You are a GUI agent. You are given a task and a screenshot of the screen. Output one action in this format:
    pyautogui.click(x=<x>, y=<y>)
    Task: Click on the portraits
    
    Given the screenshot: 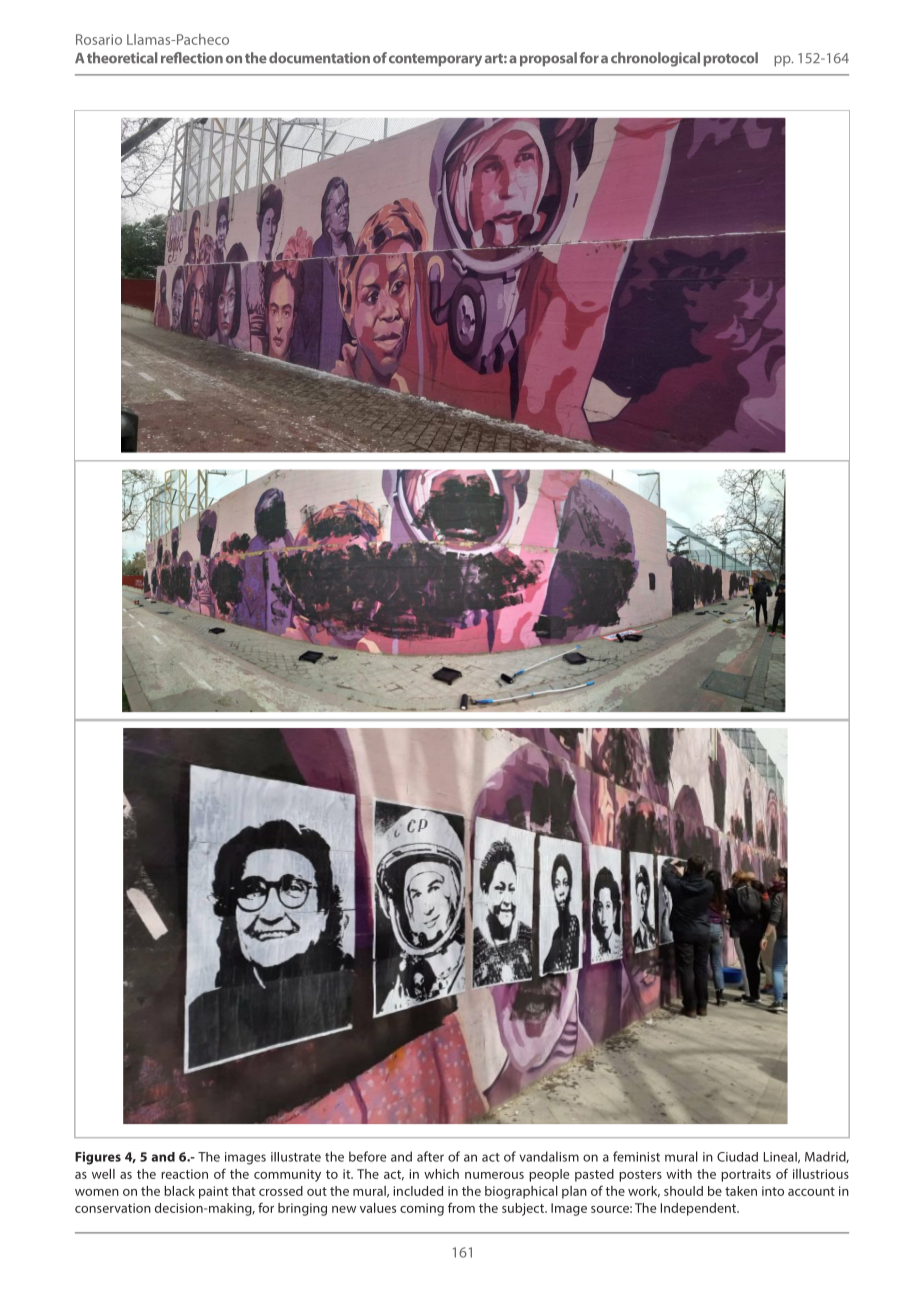 What is the action you would take?
    pyautogui.click(x=746, y=1175)
